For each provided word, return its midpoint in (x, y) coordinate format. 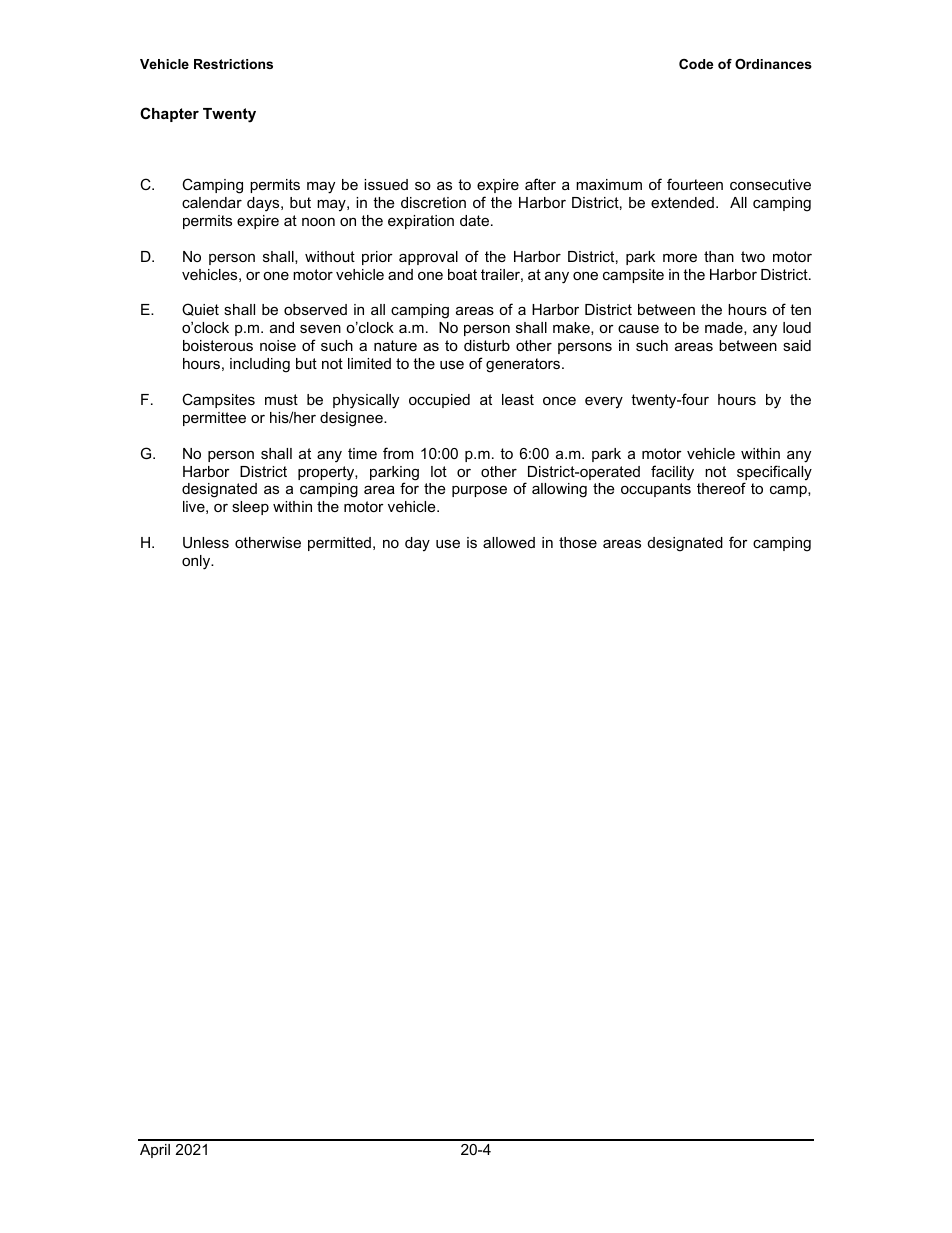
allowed (509, 542)
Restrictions (233, 64)
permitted (339, 544)
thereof (721, 488)
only (197, 562)
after (540, 184)
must (281, 399)
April (155, 1151)
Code (696, 64)
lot (439, 471)
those (578, 542)
